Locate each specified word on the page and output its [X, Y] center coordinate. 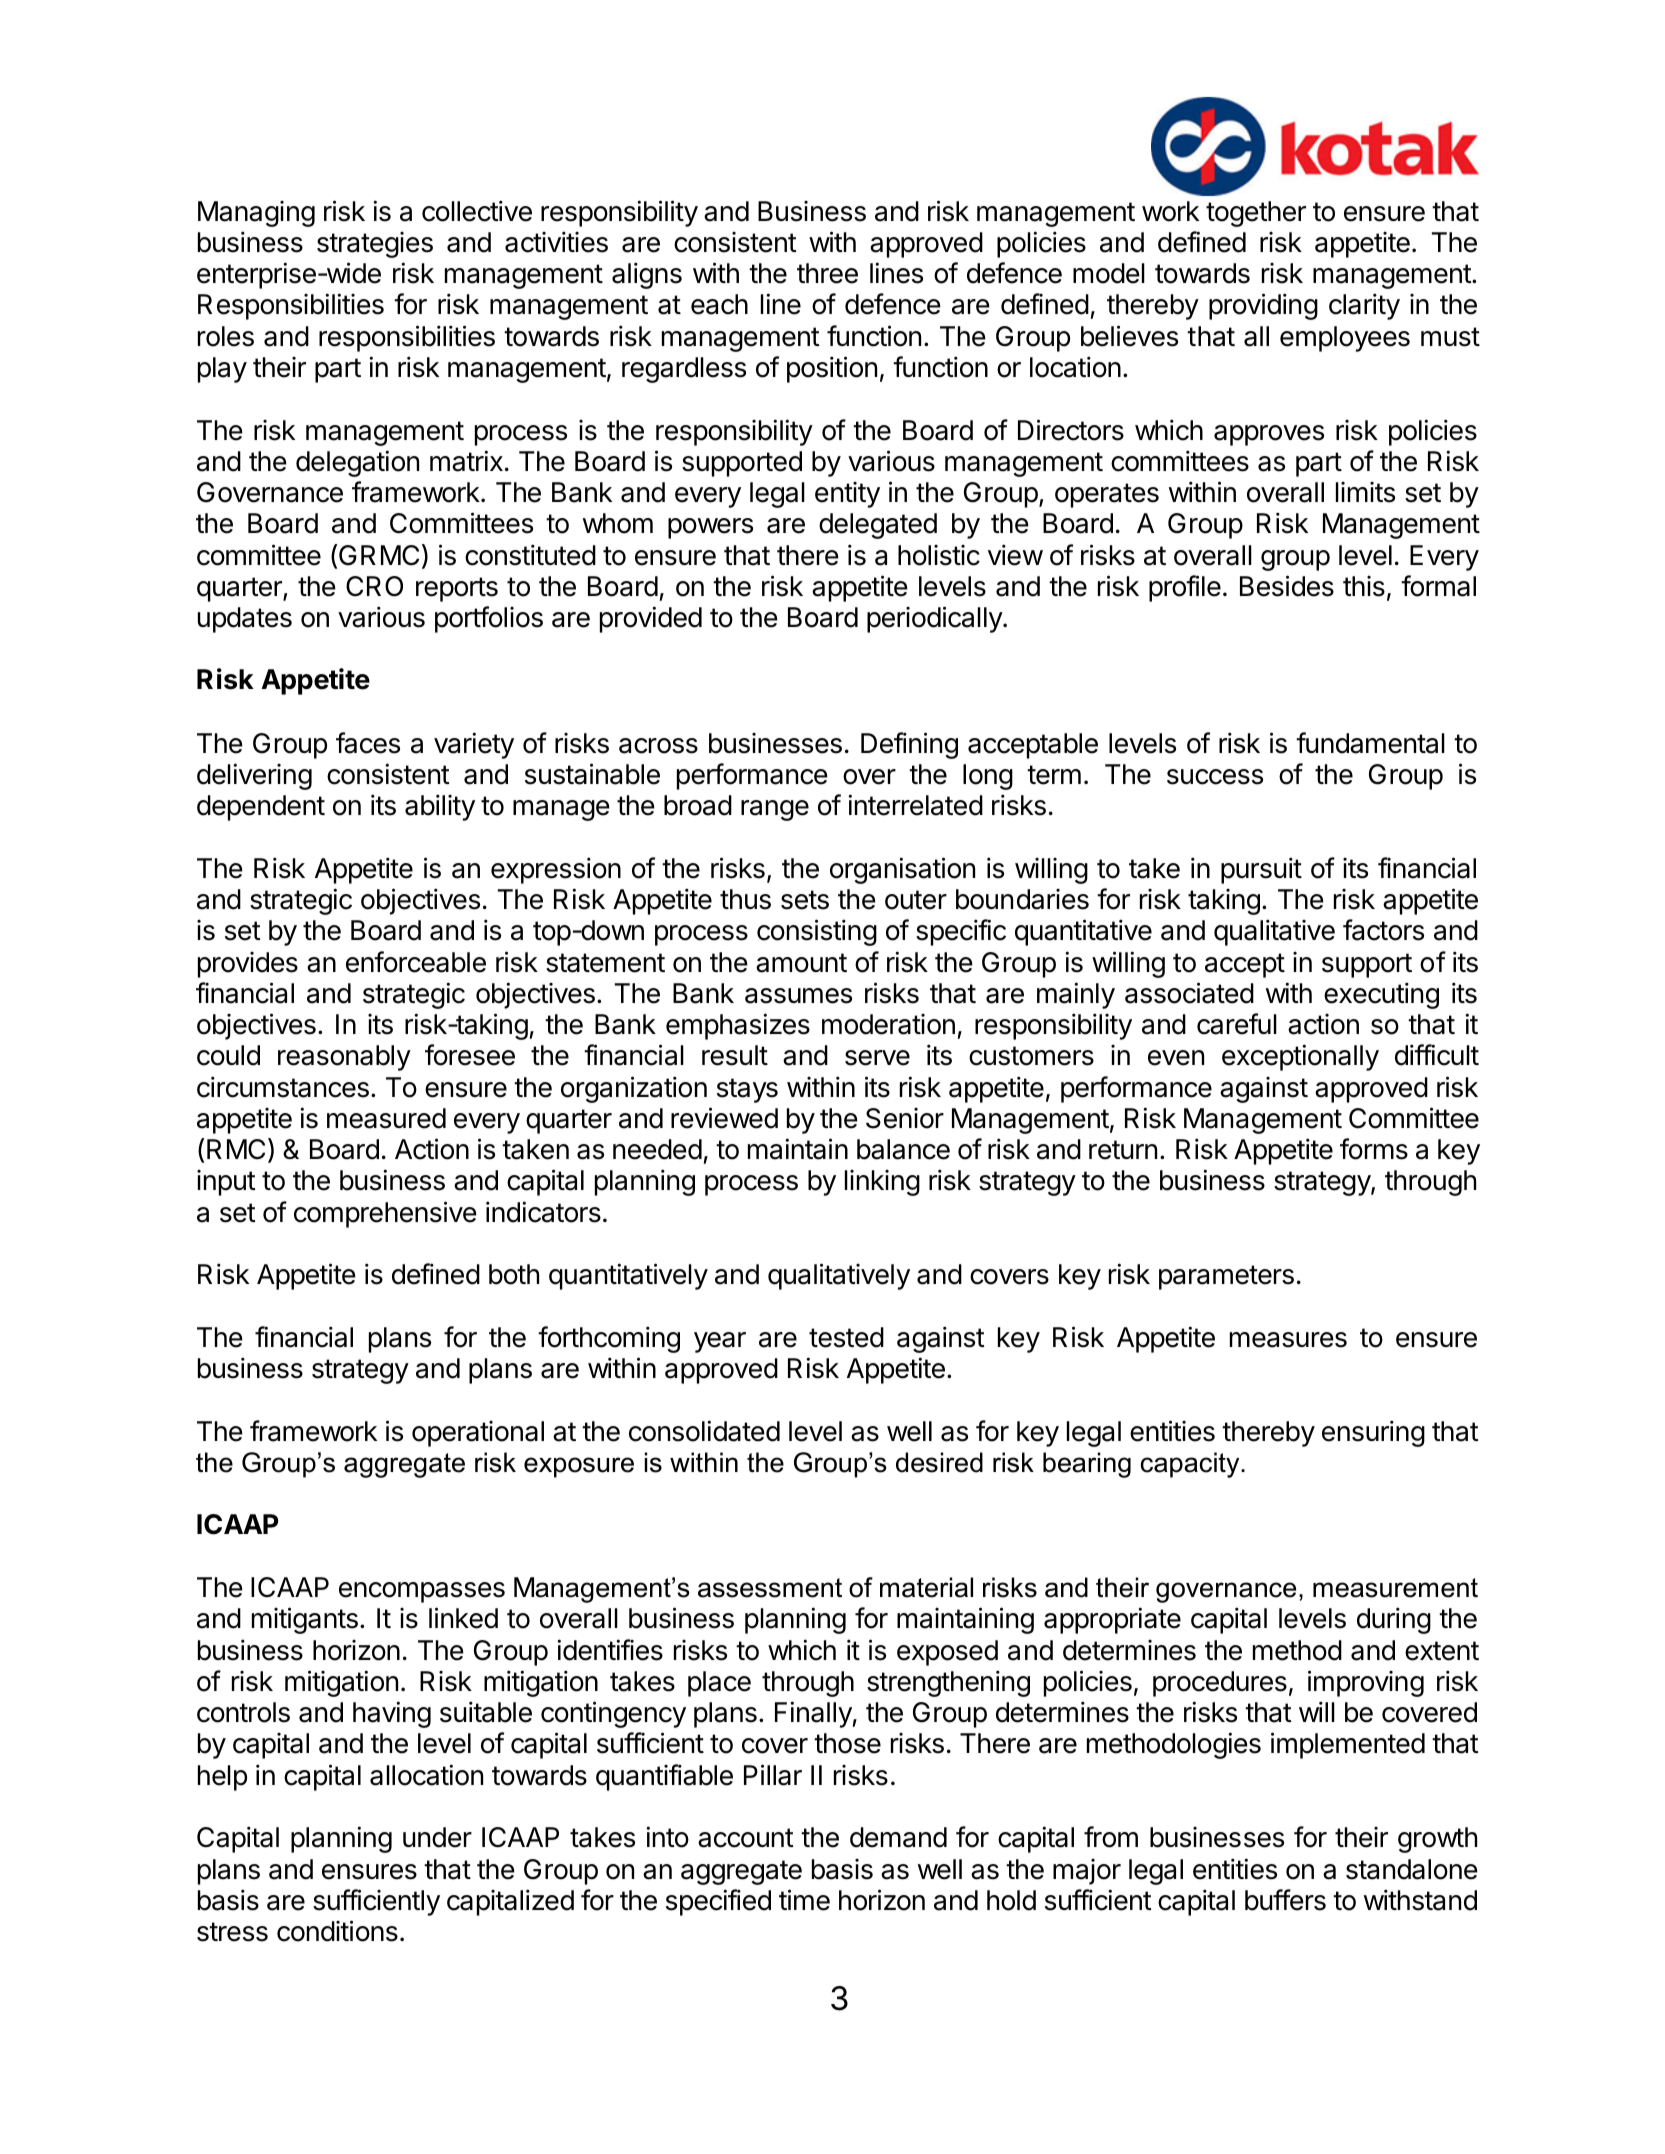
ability [440, 807]
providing [1263, 306]
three [827, 273]
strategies [375, 245]
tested [846, 1337]
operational [478, 1434]
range [775, 810]
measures [1288, 1340]
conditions [337, 1931]
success [1215, 777]
